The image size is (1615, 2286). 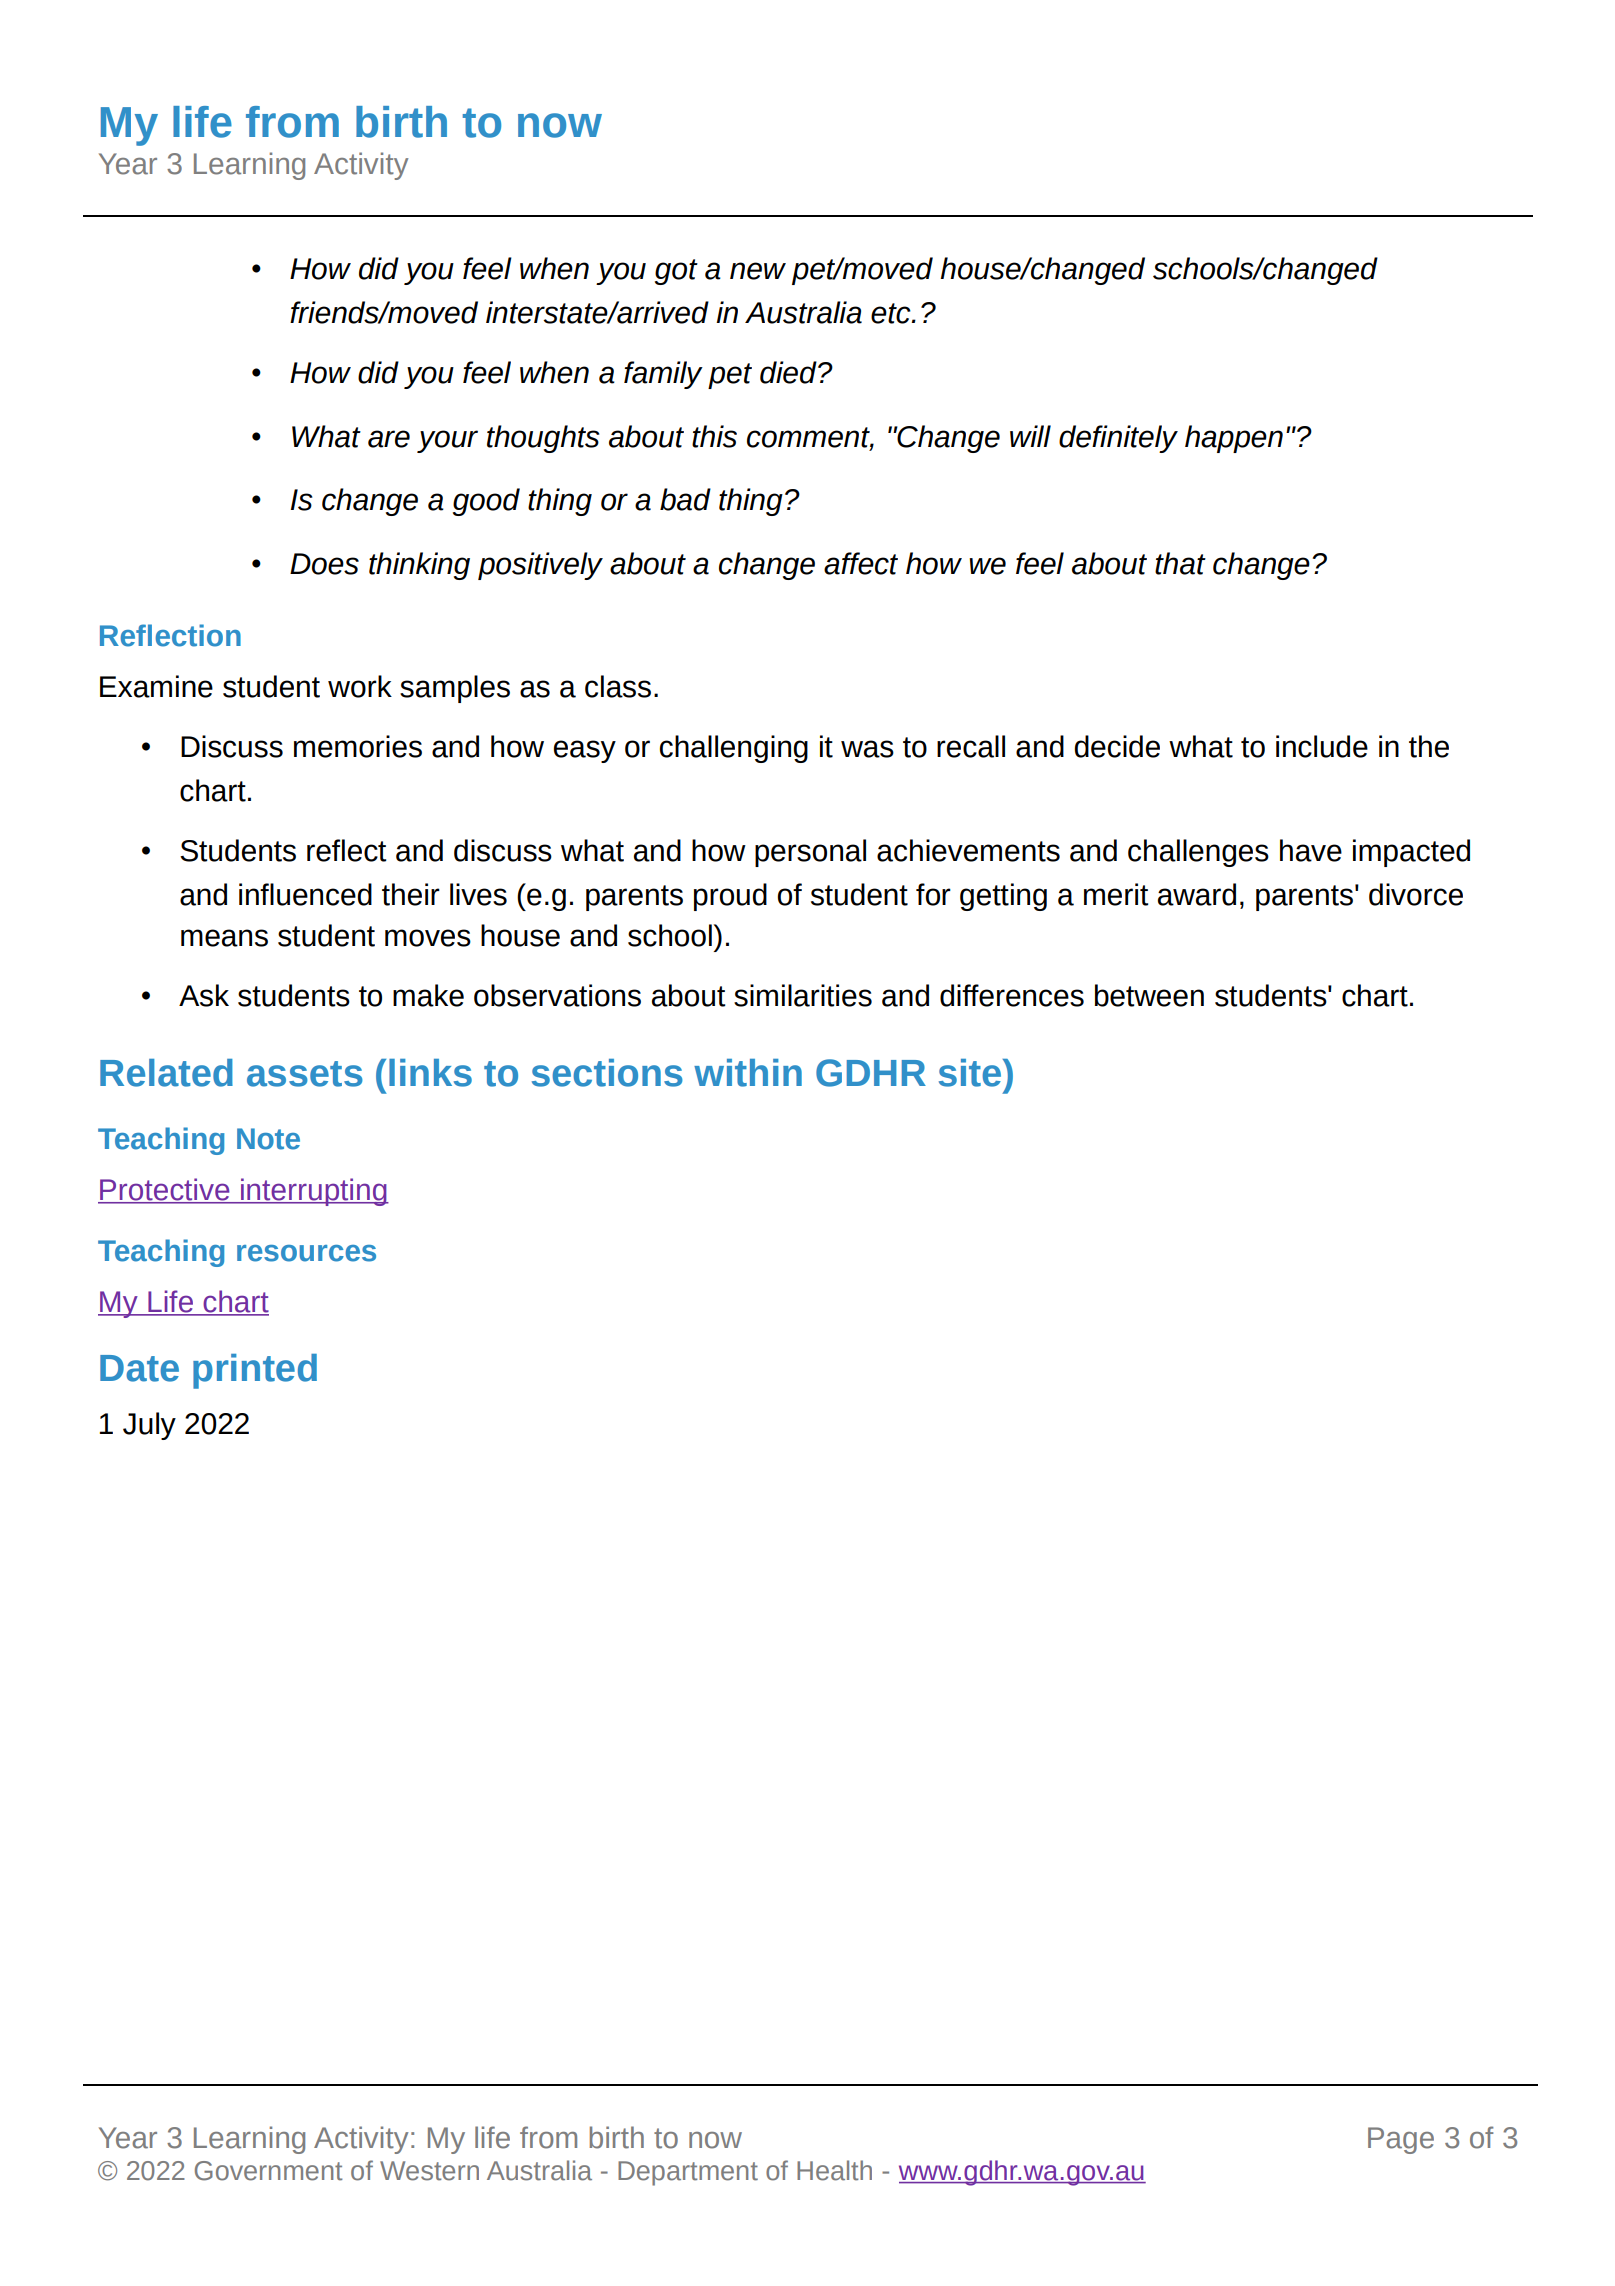 I want to click on Government, so click(x=269, y=2171).
